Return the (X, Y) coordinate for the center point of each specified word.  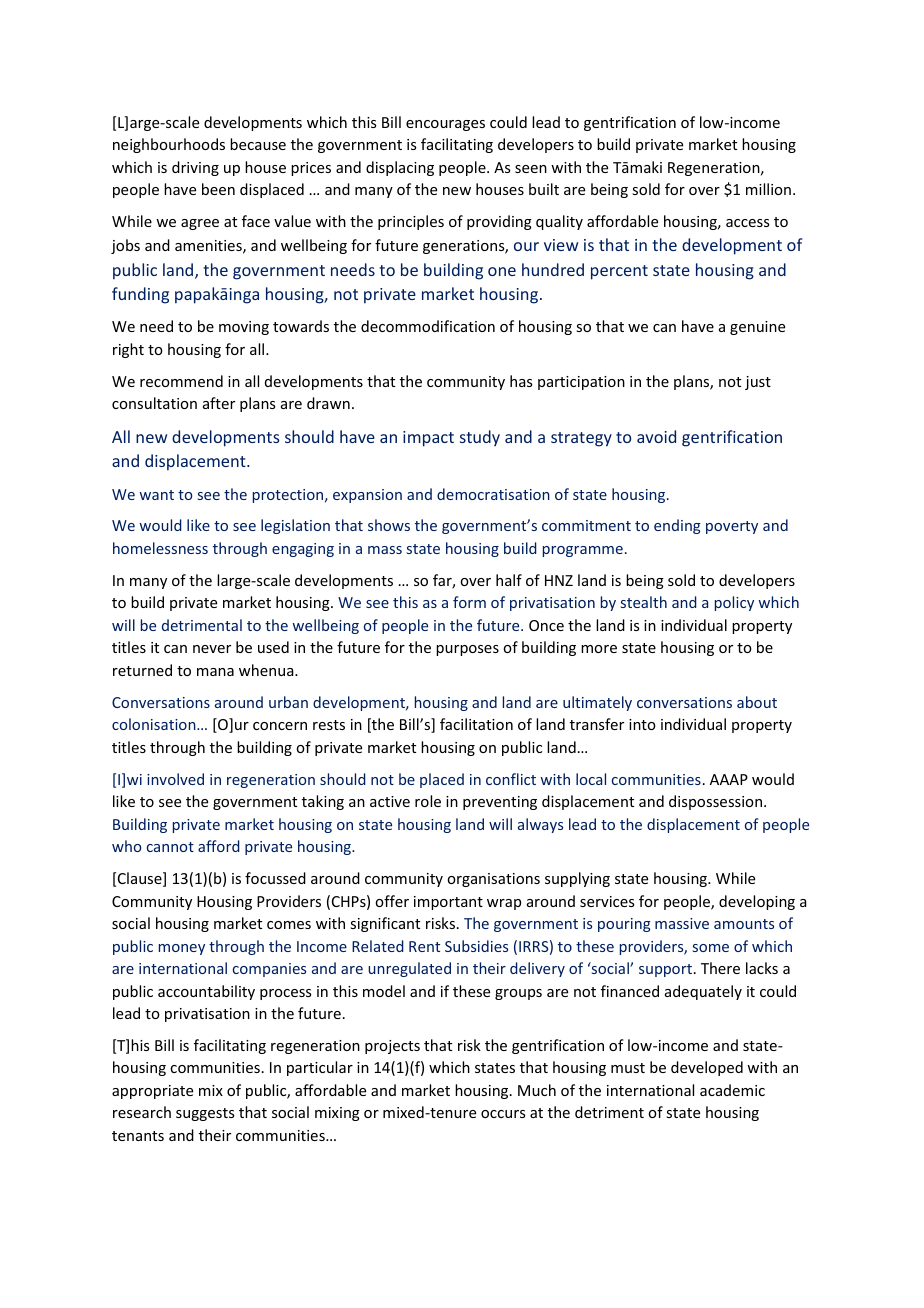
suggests (205, 1114)
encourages (445, 125)
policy (734, 603)
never (212, 649)
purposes (467, 650)
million (768, 189)
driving (195, 168)
